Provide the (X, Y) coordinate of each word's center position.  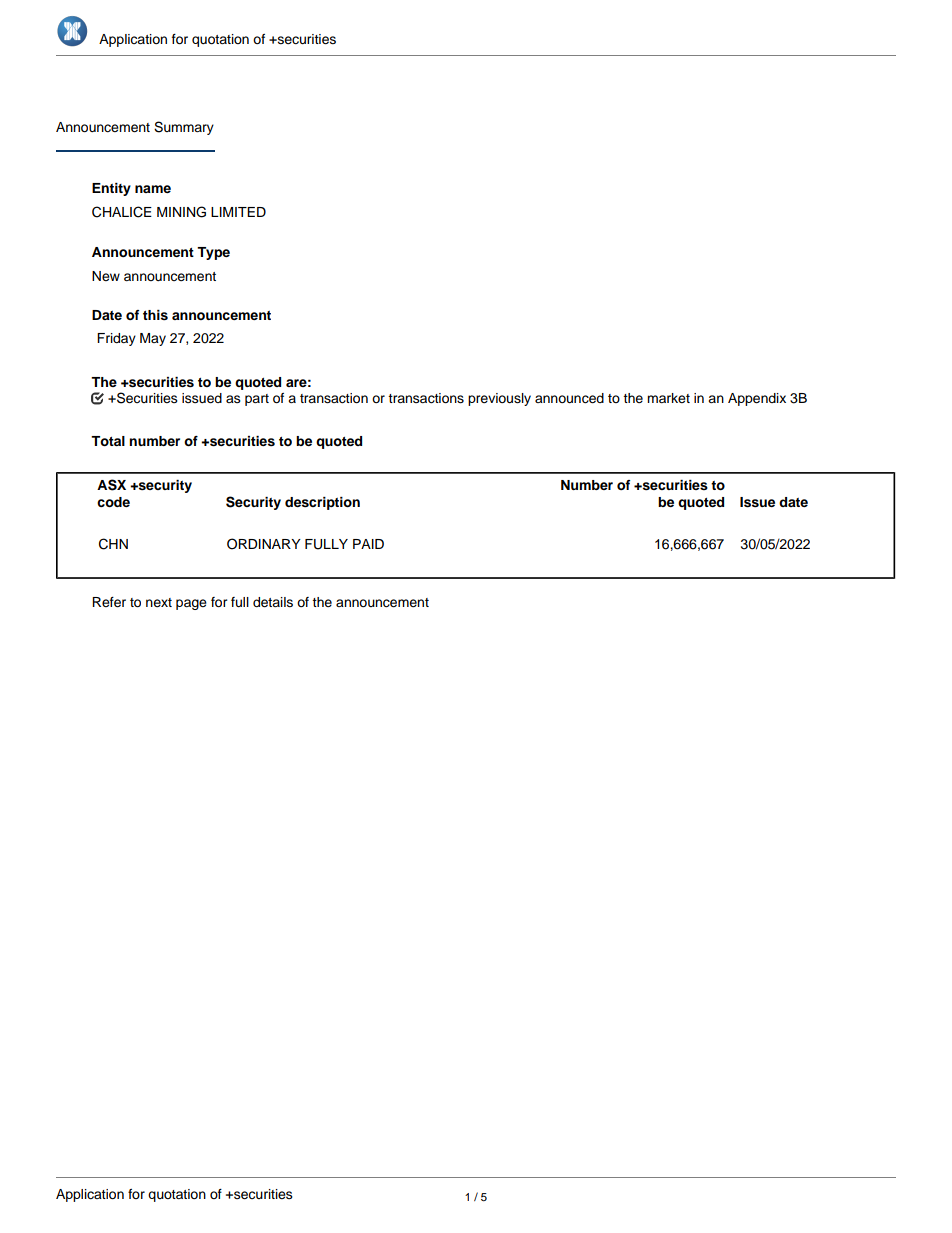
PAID (368, 544)
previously (499, 399)
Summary (184, 128)
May (153, 339)
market (668, 398)
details (273, 602)
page (191, 604)
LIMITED (238, 212)
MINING (181, 212)
